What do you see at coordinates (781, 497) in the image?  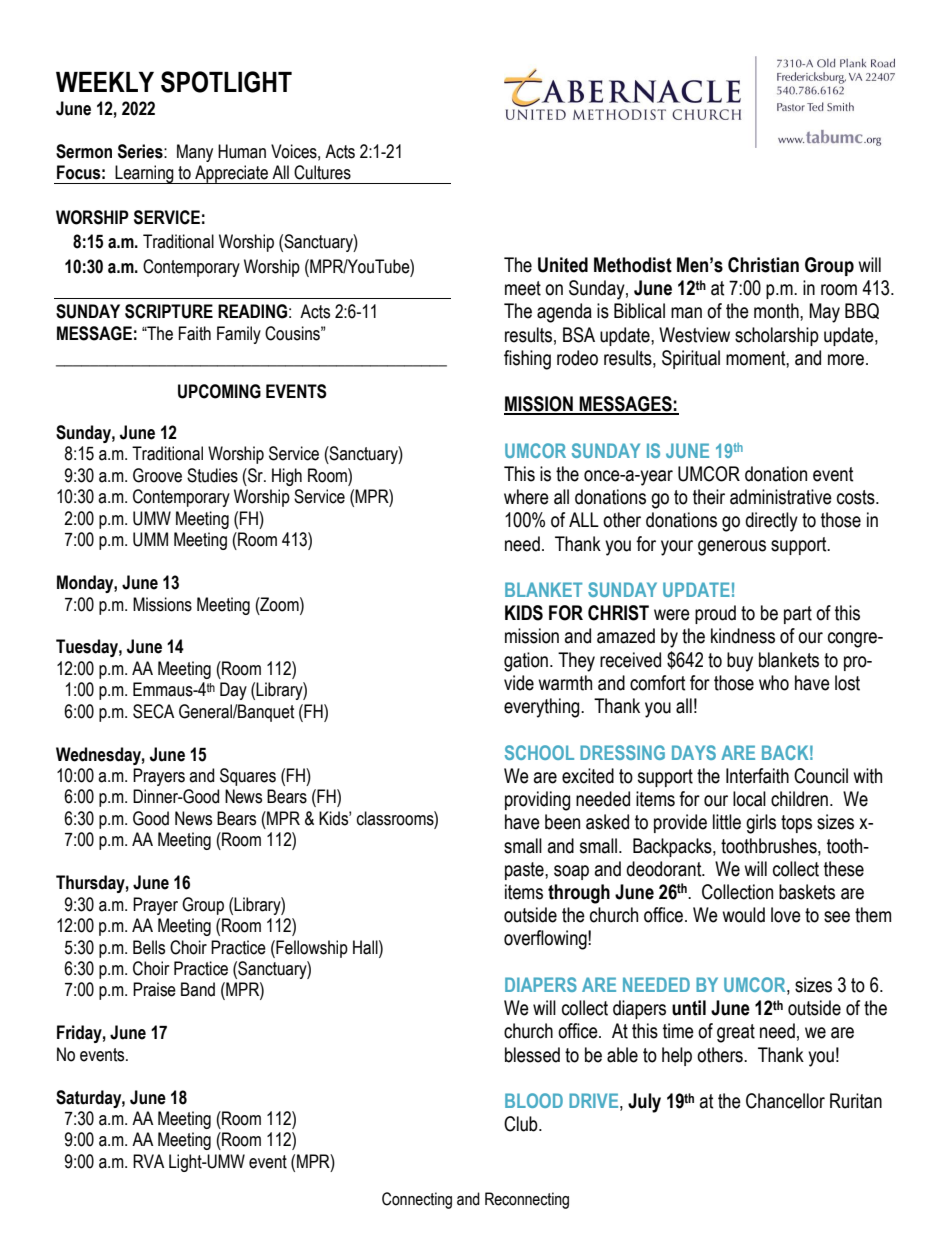 I see `administrative` at bounding box center [781, 497].
